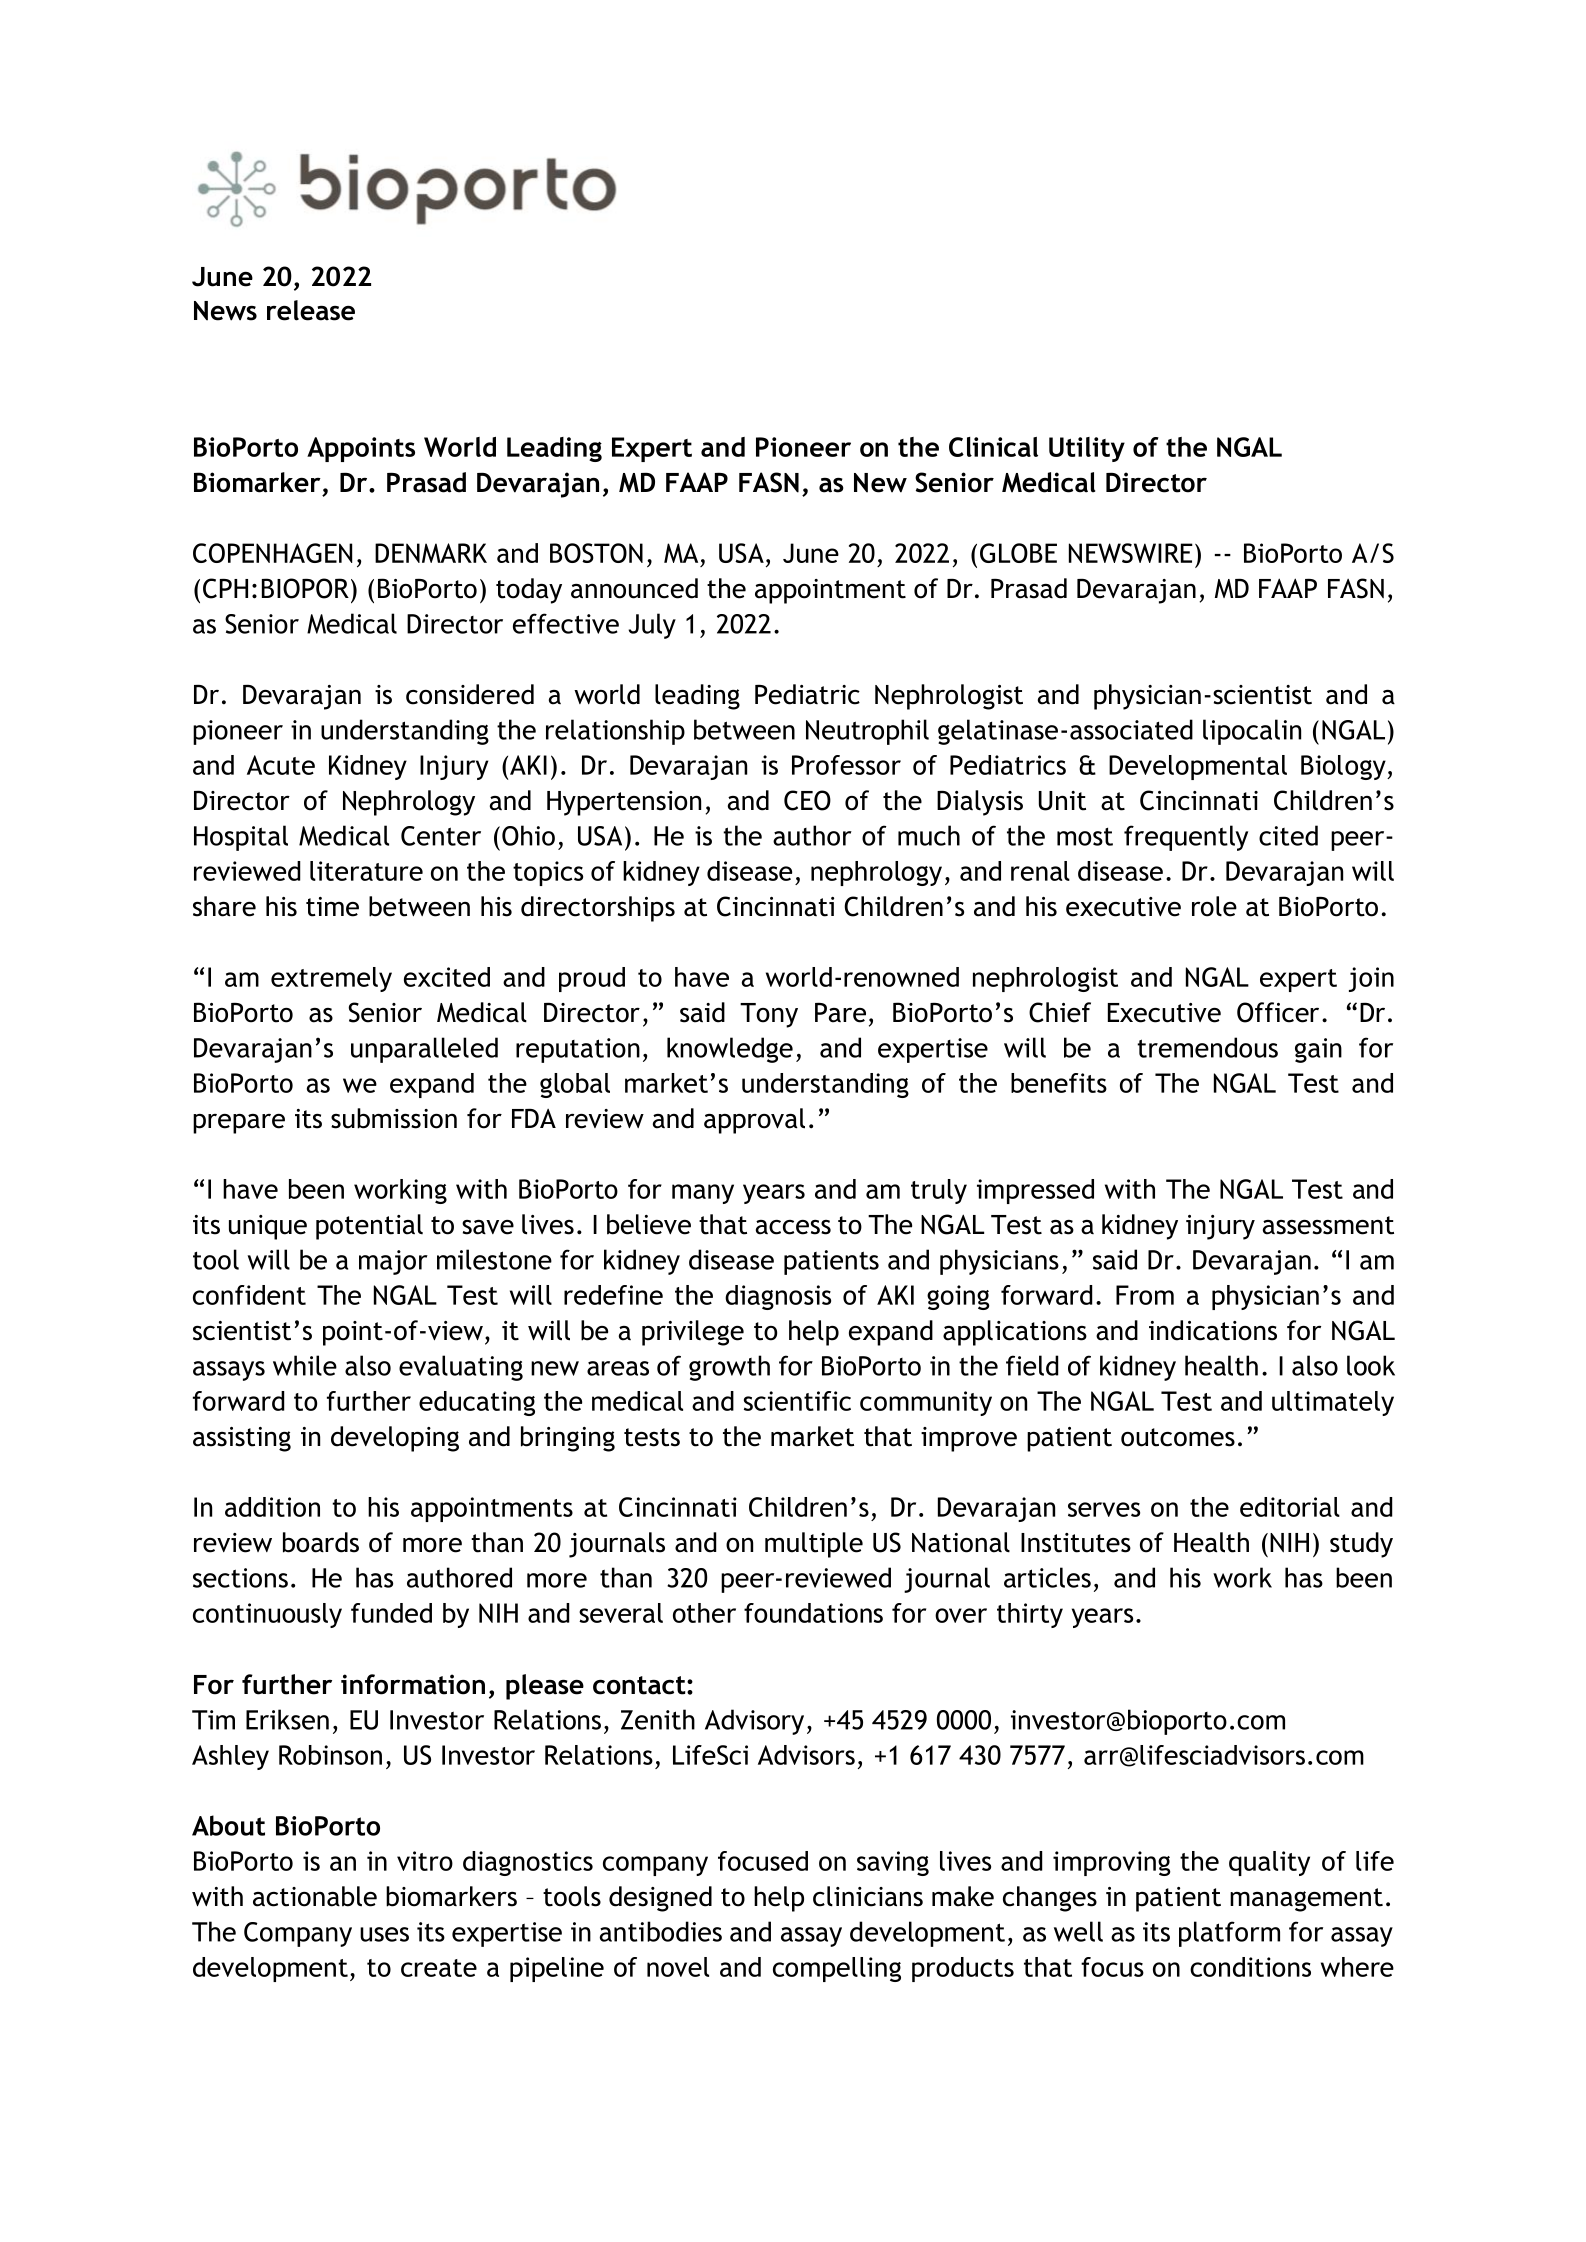 The height and width of the image is (2242, 1586). What do you see at coordinates (797, 1401) in the image?
I see `scientific` at bounding box center [797, 1401].
